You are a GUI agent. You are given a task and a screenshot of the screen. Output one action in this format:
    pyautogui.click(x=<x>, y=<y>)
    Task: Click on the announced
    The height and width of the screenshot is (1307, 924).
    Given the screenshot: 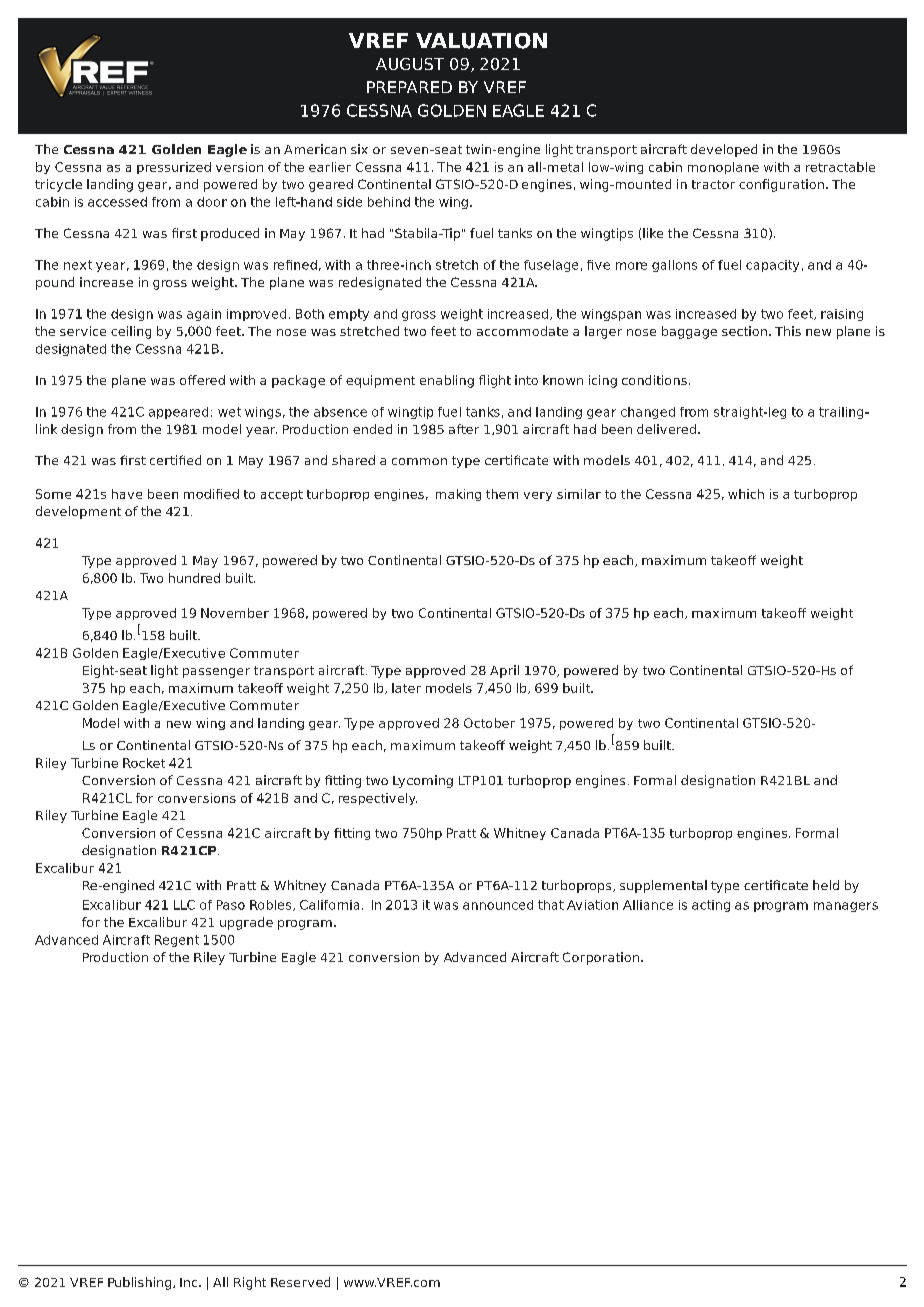 What is the action you would take?
    pyautogui.click(x=498, y=905)
